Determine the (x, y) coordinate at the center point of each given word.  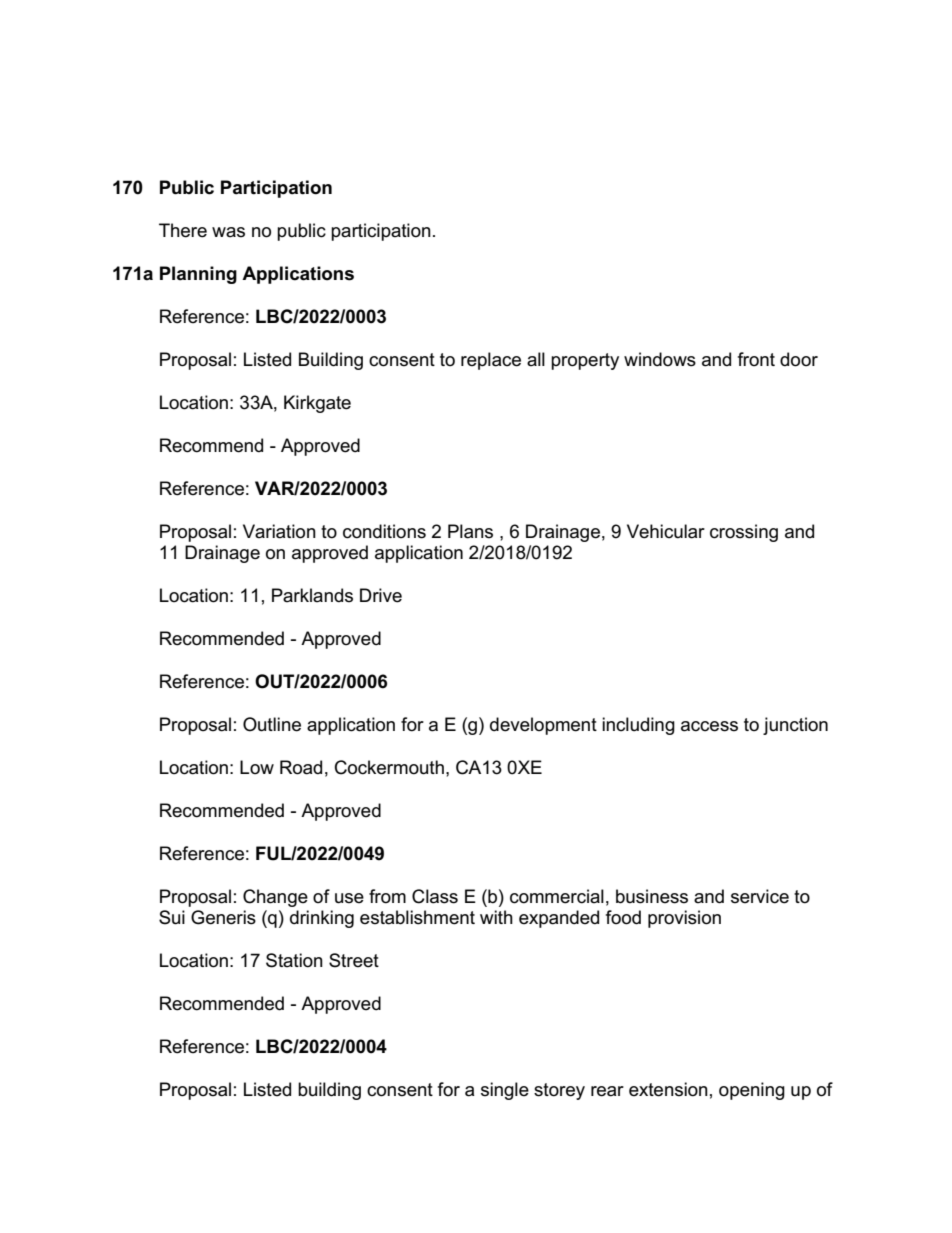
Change (275, 898)
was (228, 232)
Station (294, 960)
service (760, 896)
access (709, 726)
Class (435, 896)
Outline (272, 724)
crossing (744, 533)
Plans (470, 531)
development (543, 726)
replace (491, 361)
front (756, 359)
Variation (279, 531)
